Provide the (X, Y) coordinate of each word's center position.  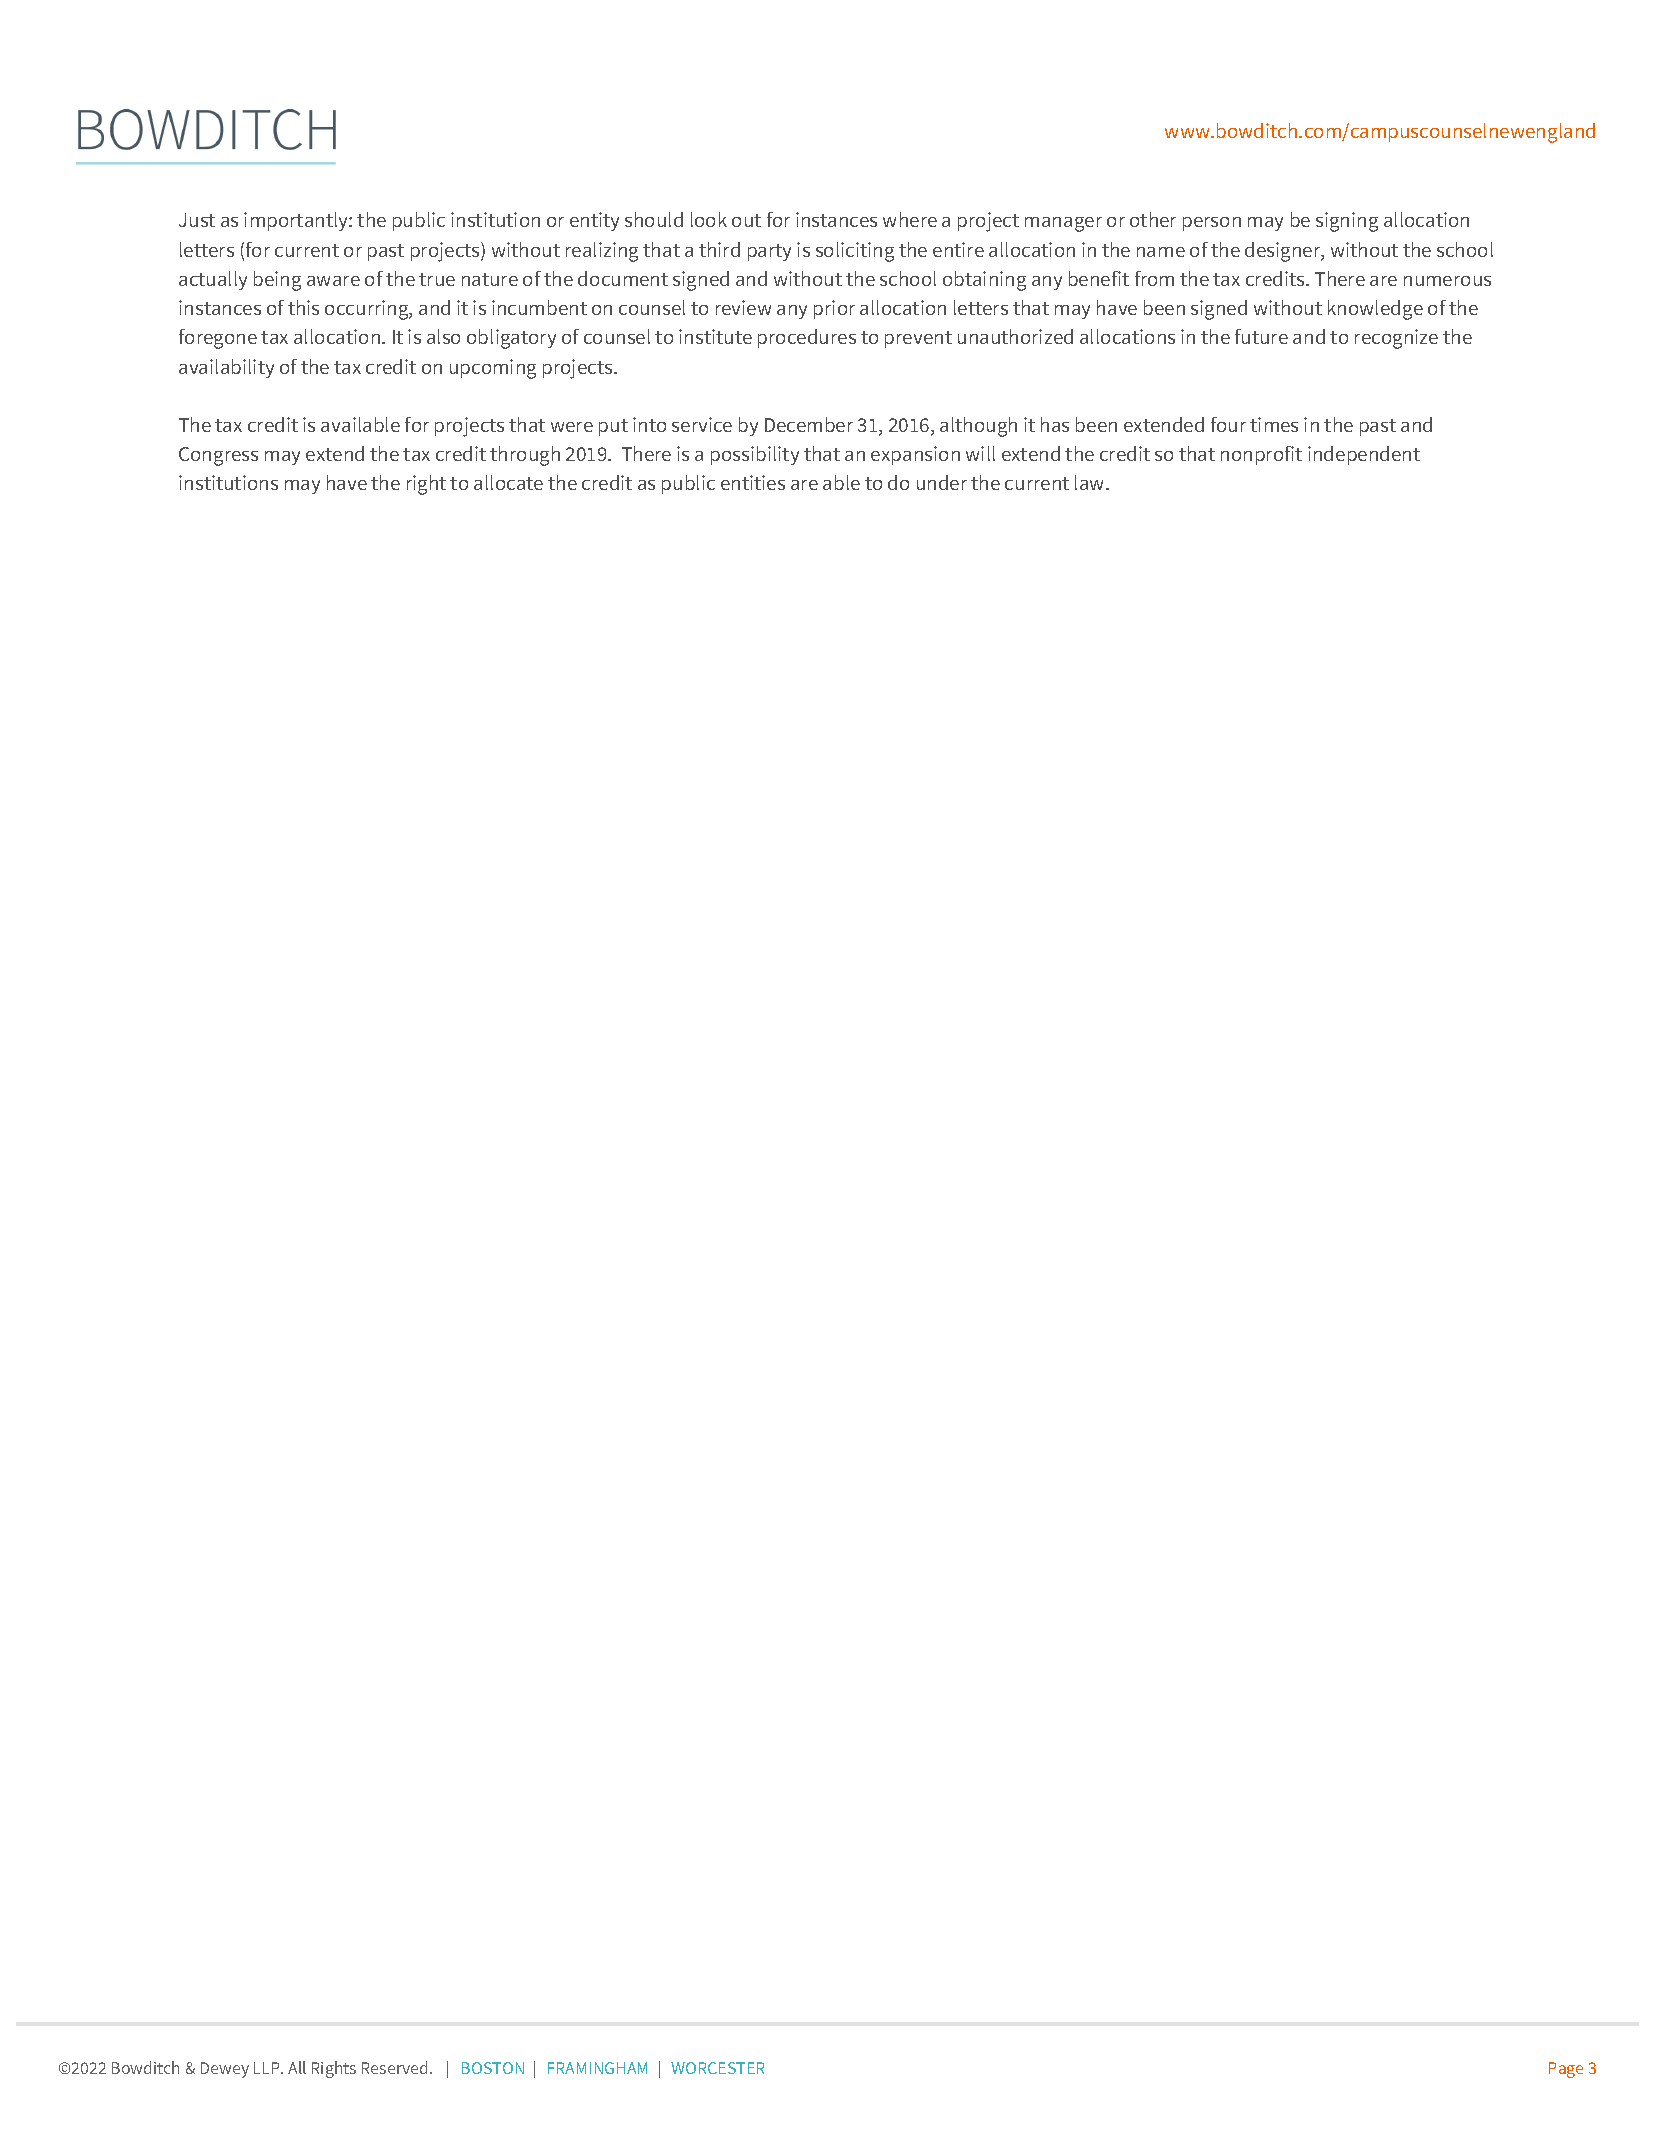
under (942, 482)
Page (1566, 2070)
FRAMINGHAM (597, 2068)
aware (333, 281)
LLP (268, 2068)
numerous (1447, 281)
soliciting (855, 252)
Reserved (394, 2067)
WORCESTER (717, 2068)
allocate (508, 482)
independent (1364, 455)
